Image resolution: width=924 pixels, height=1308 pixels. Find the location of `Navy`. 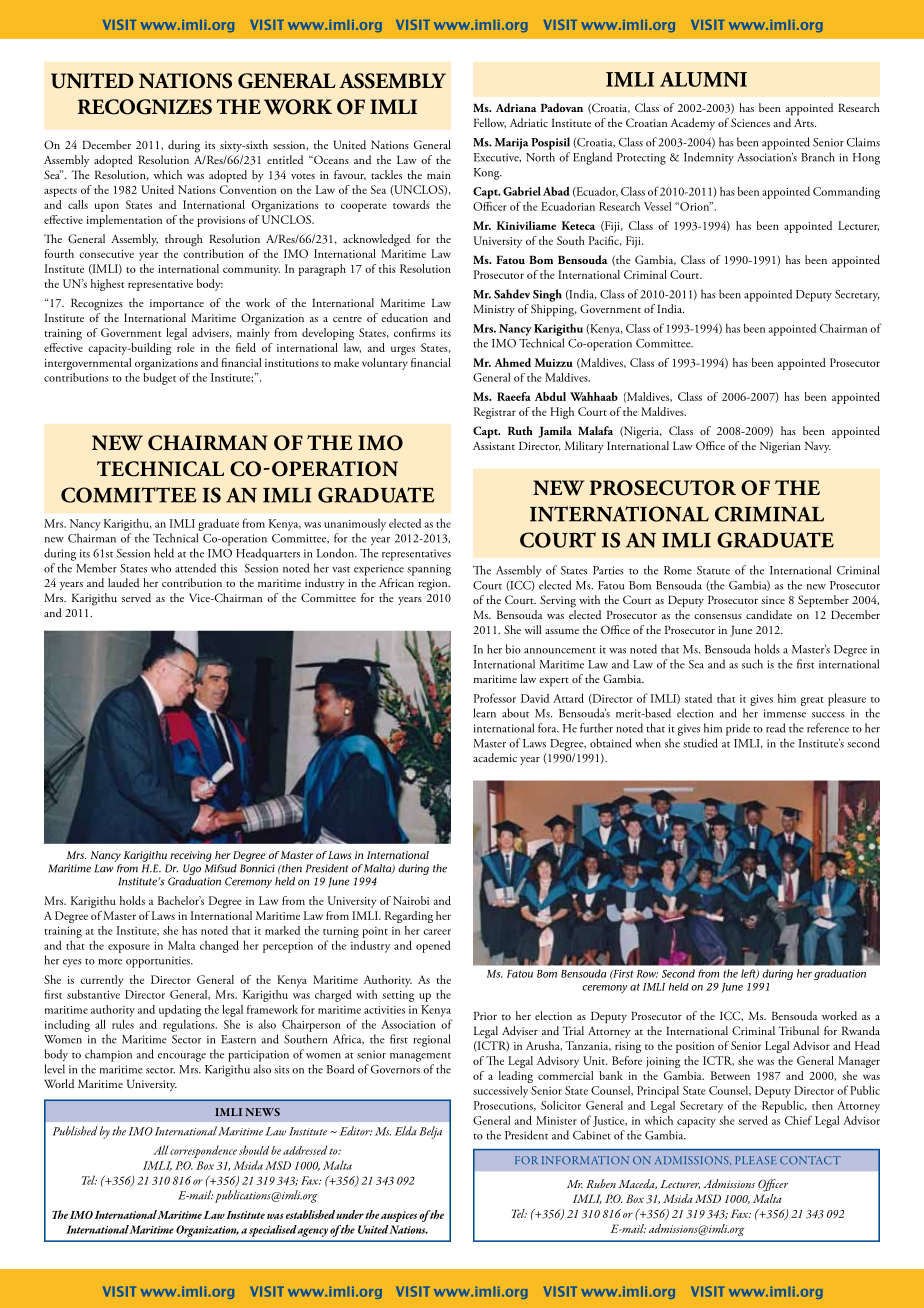

Navy is located at coordinates (818, 447).
